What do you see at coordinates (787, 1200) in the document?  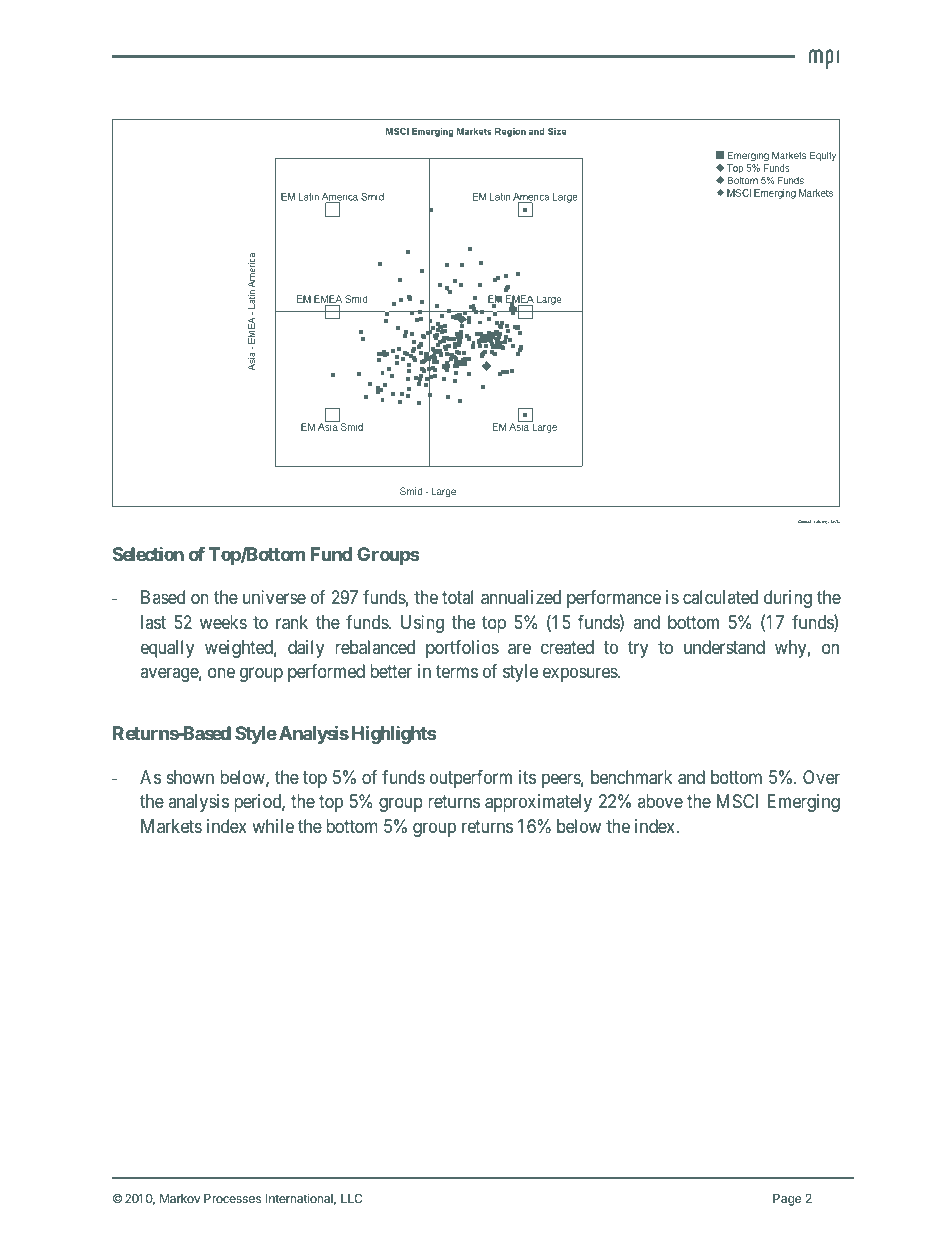 I see `Page` at bounding box center [787, 1200].
